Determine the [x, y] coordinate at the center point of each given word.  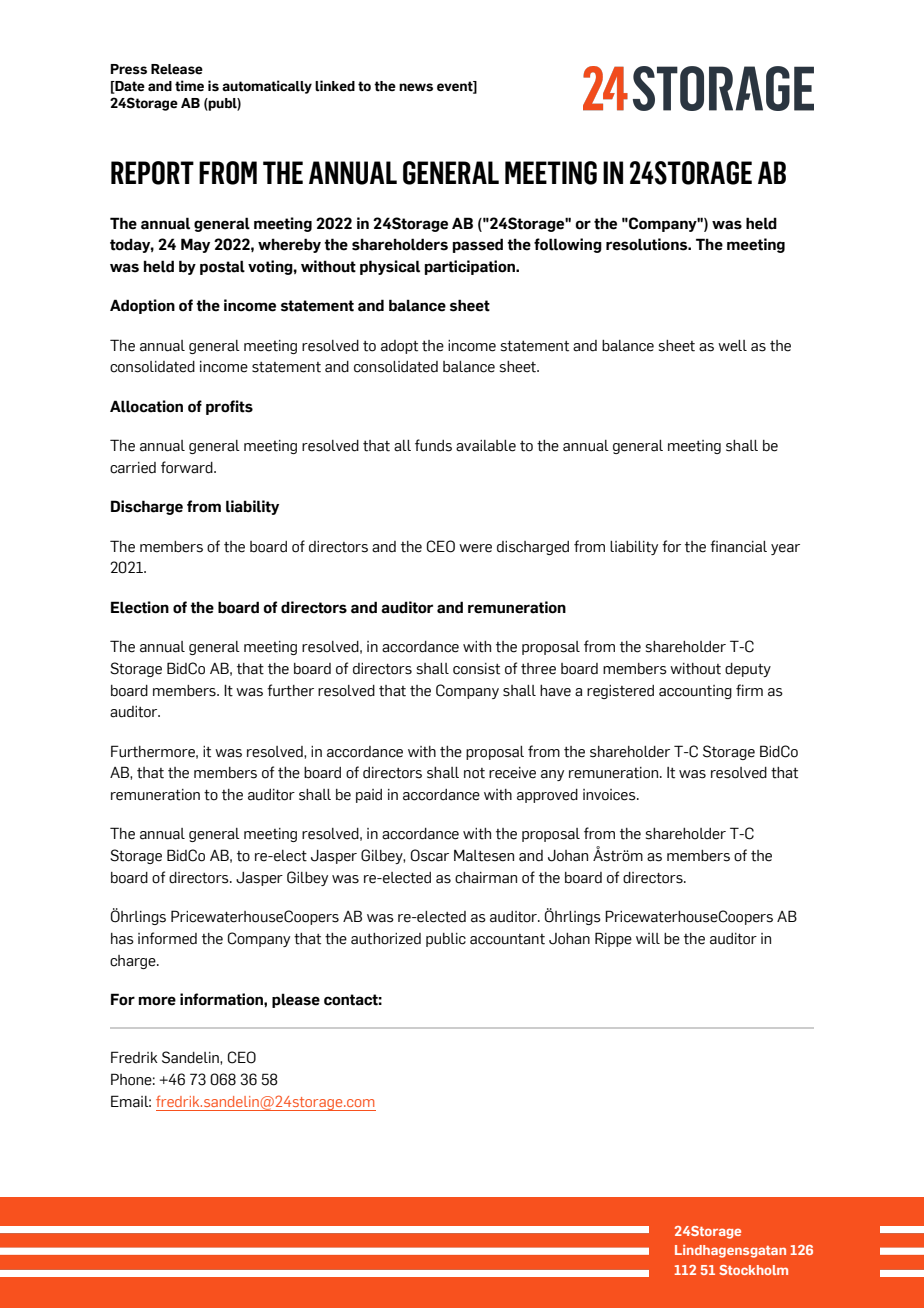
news [416, 87]
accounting [695, 692]
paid [369, 796]
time [189, 86]
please [296, 1000]
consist [476, 669]
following [568, 245]
